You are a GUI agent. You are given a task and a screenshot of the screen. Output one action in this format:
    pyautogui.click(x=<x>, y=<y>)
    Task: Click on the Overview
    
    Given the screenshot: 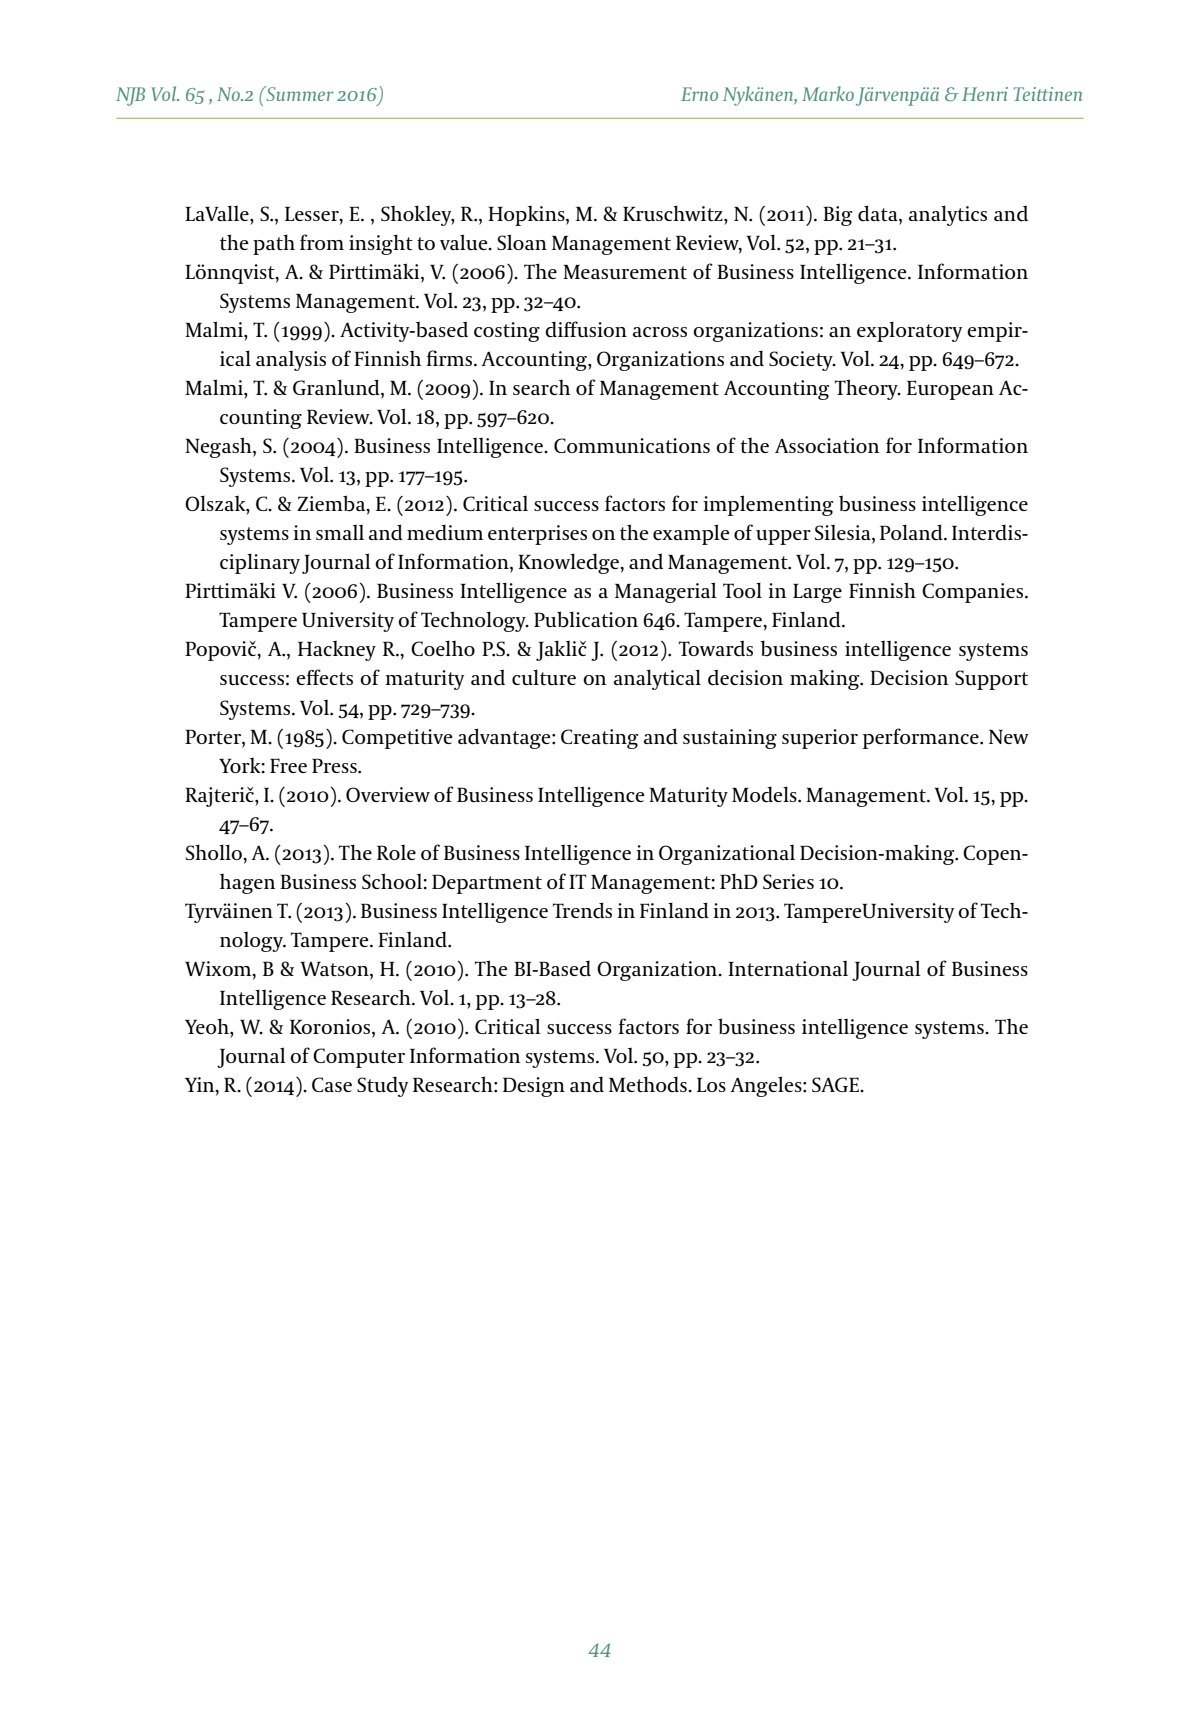 What is the action you would take?
    pyautogui.click(x=388, y=794)
